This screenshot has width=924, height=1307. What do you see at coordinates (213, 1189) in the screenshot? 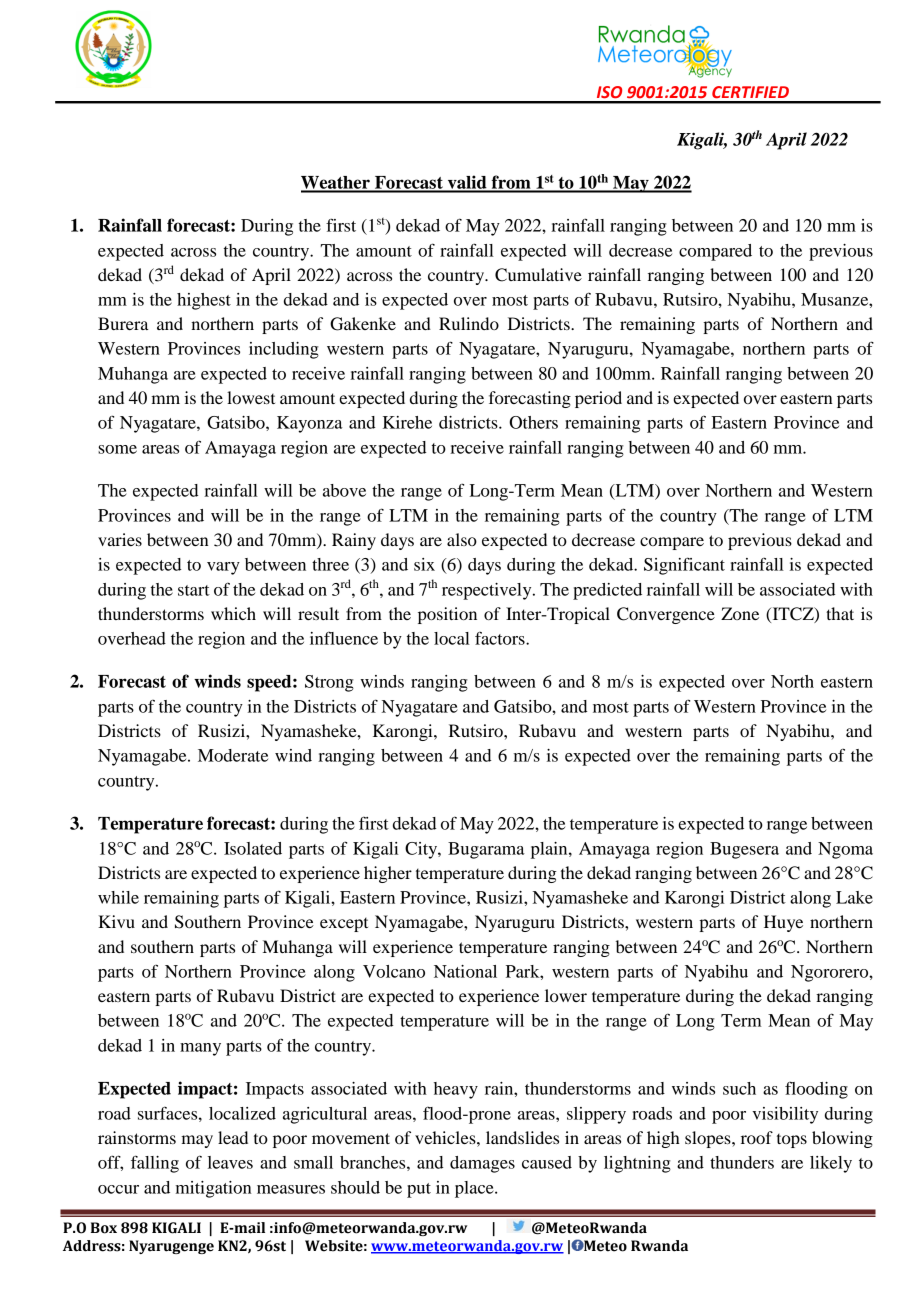
I see `mitigation` at bounding box center [213, 1189].
